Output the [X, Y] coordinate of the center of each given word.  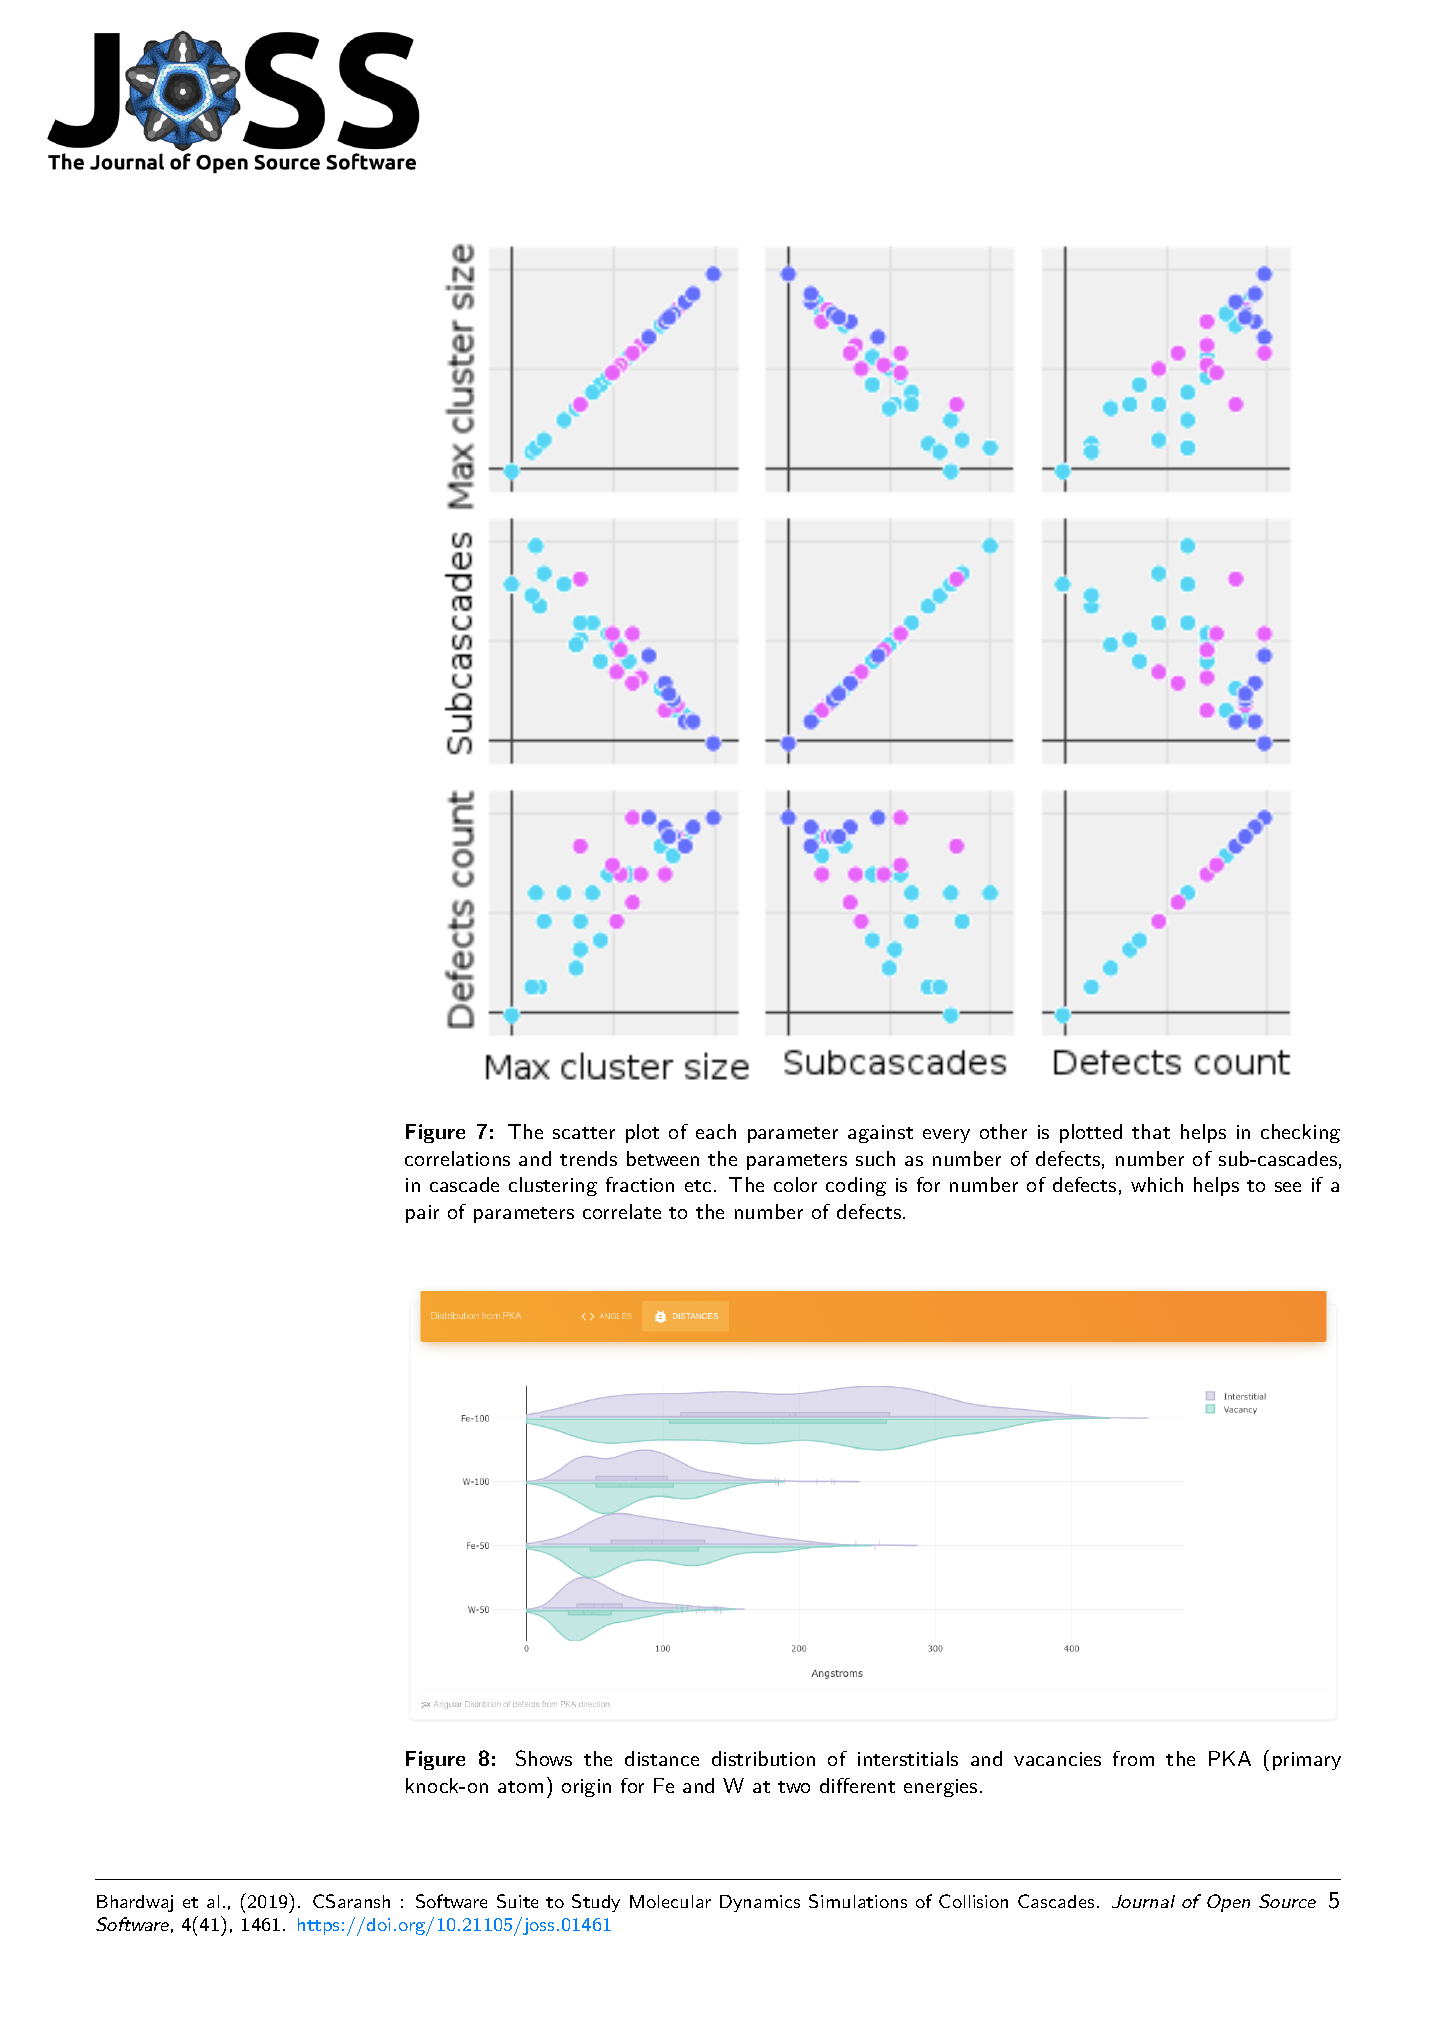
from [1133, 1758]
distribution [763, 1758]
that [1151, 1131]
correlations [457, 1158]
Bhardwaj [135, 1903]
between [663, 1158]
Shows [544, 1758]
